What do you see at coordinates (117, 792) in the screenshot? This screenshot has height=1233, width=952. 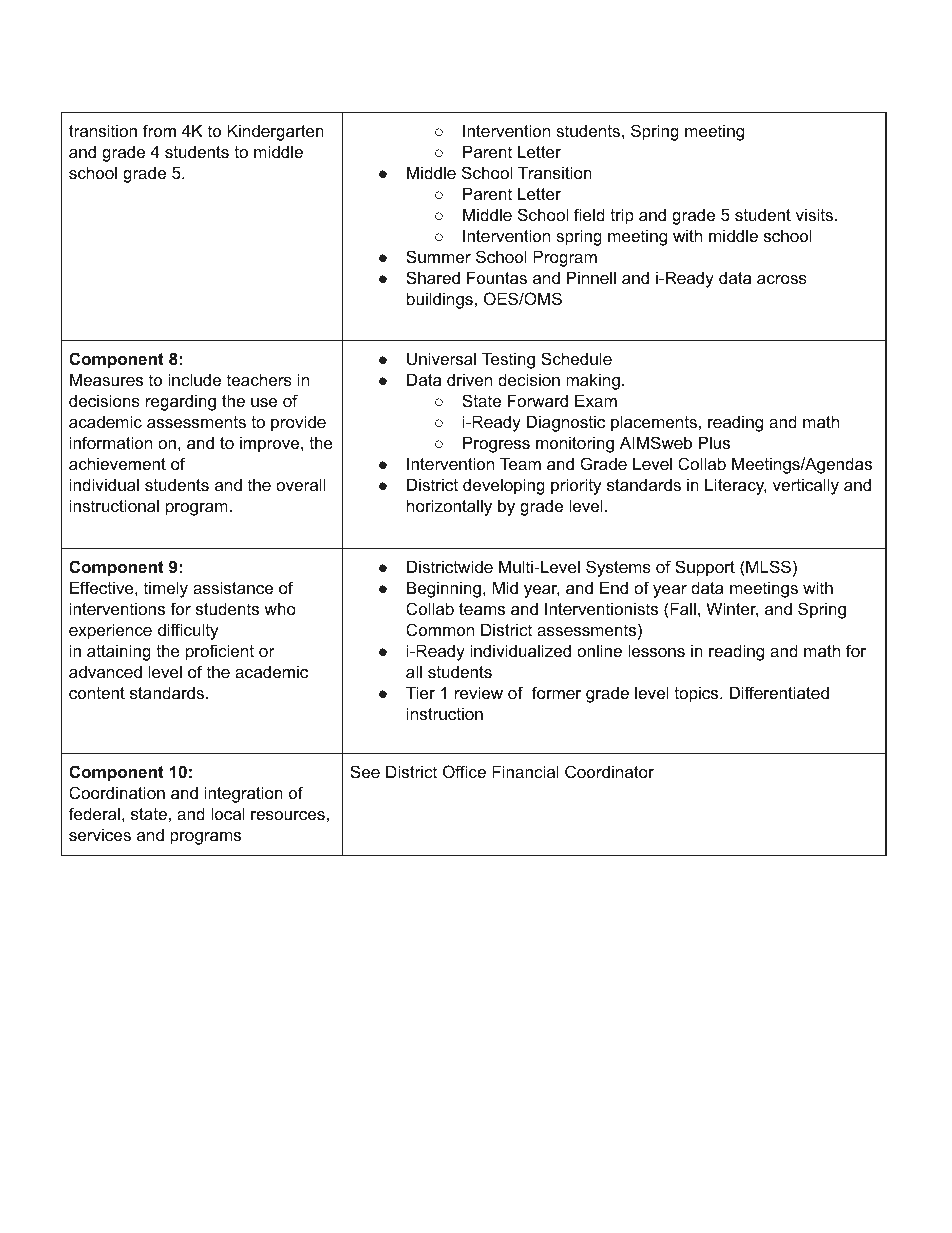 I see `Coordination` at bounding box center [117, 792].
